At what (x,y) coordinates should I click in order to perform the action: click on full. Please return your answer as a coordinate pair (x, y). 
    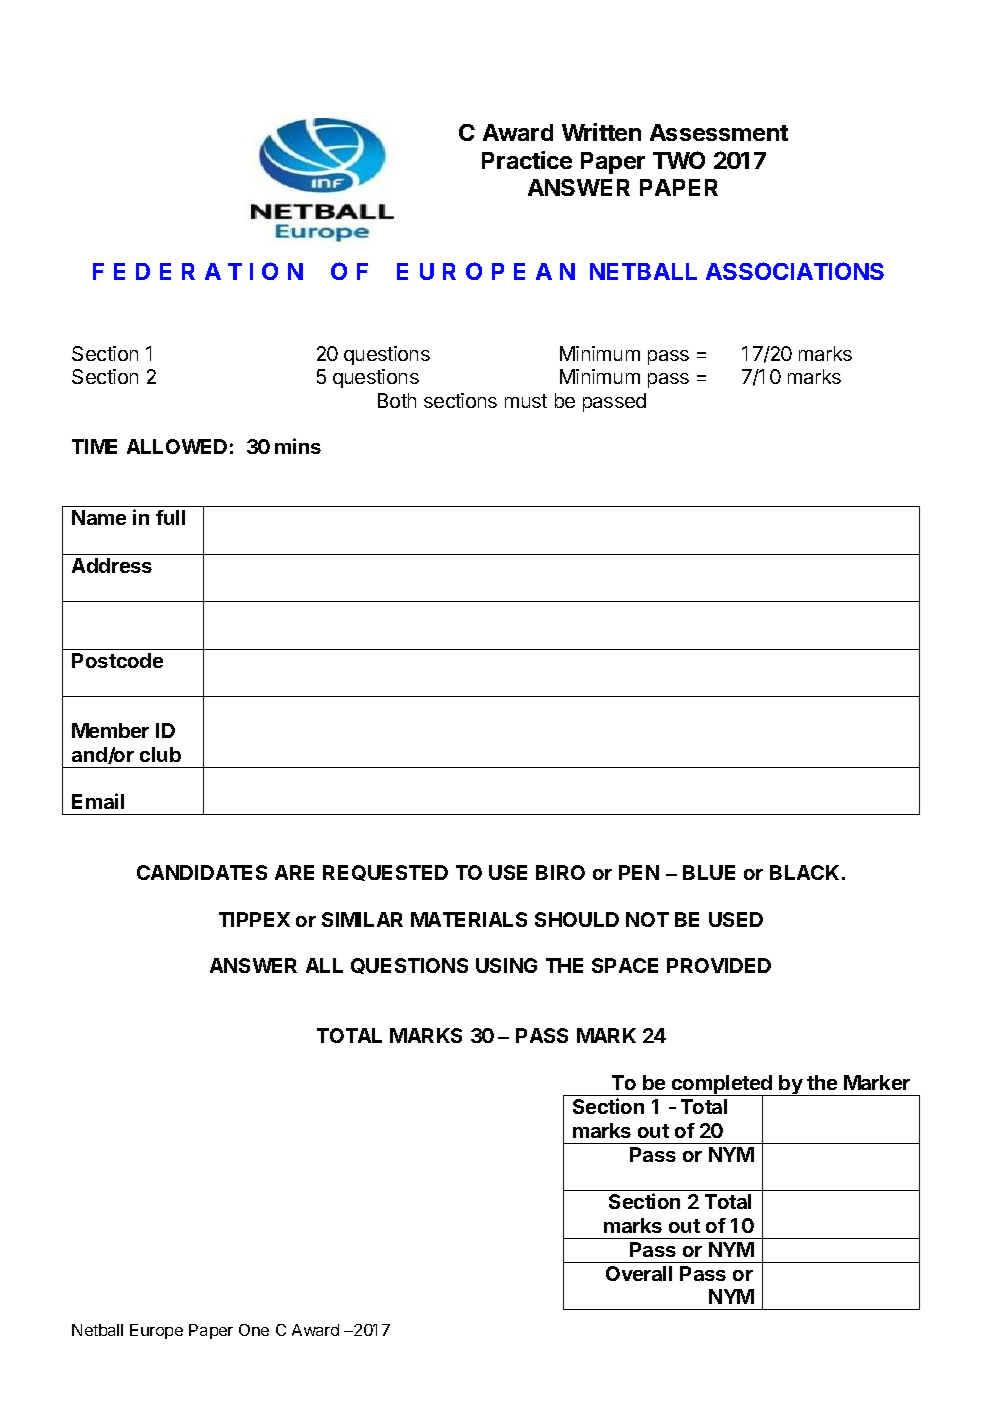
    Looking at the image, I should click on (170, 517).
